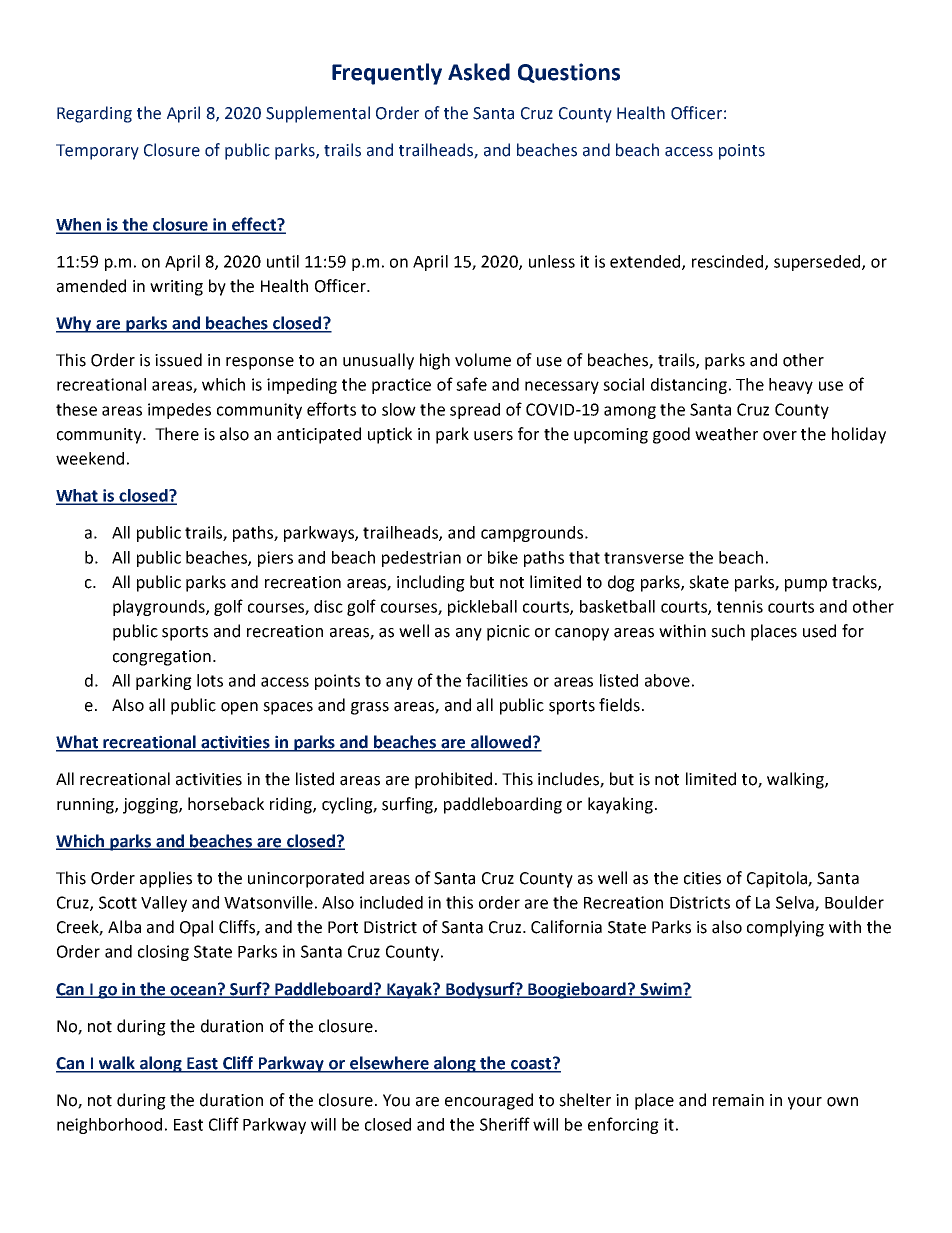  Describe the element at coordinates (479, 72) in the page. I see `Asked` at that location.
